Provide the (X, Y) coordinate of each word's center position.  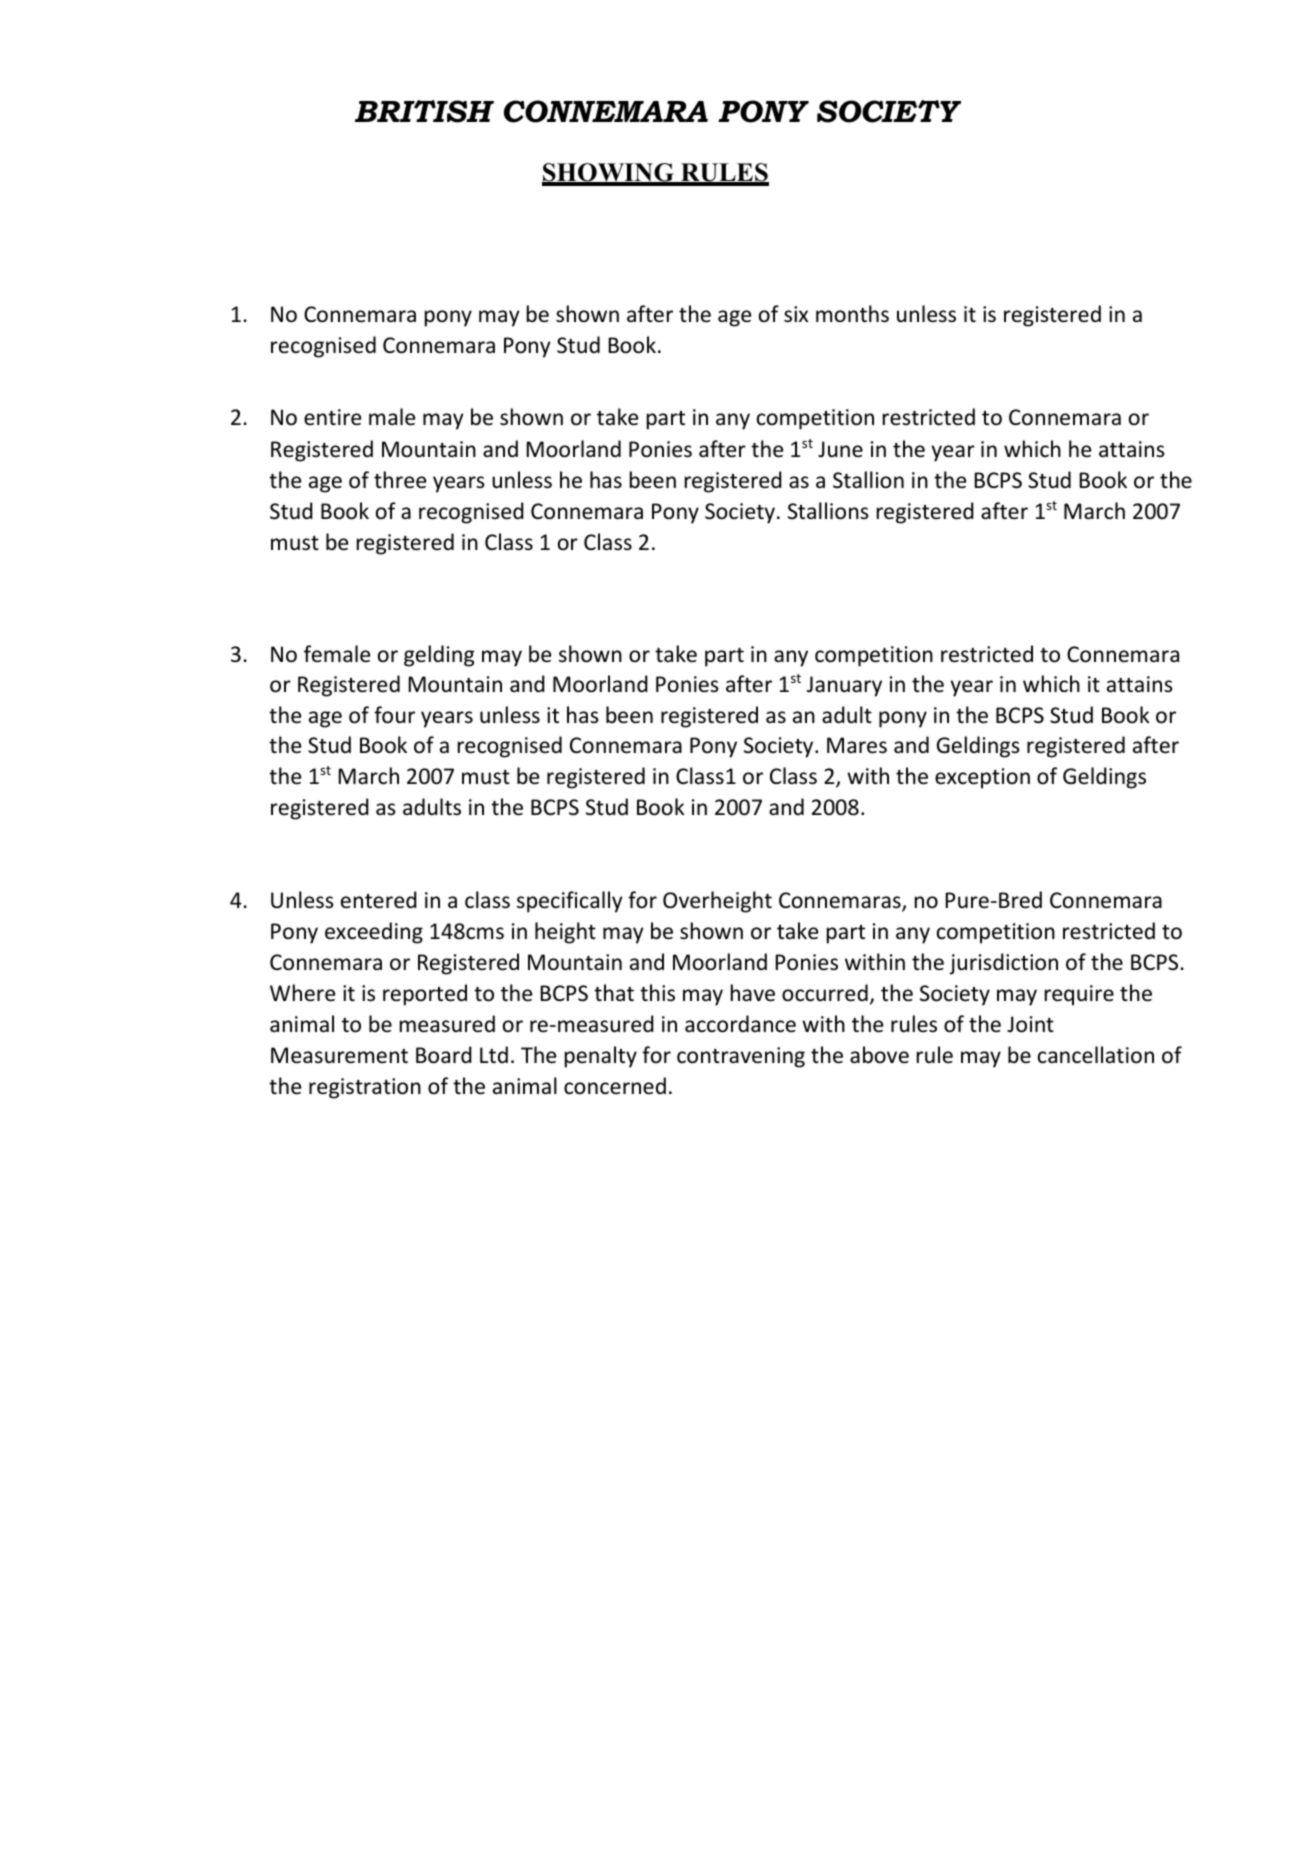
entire (332, 417)
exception (982, 778)
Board (444, 1055)
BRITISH (424, 111)
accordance (740, 1024)
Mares (857, 745)
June (840, 449)
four (394, 715)
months (852, 314)
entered (379, 900)
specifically (570, 902)
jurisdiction (1003, 964)
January (844, 686)
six (796, 314)
